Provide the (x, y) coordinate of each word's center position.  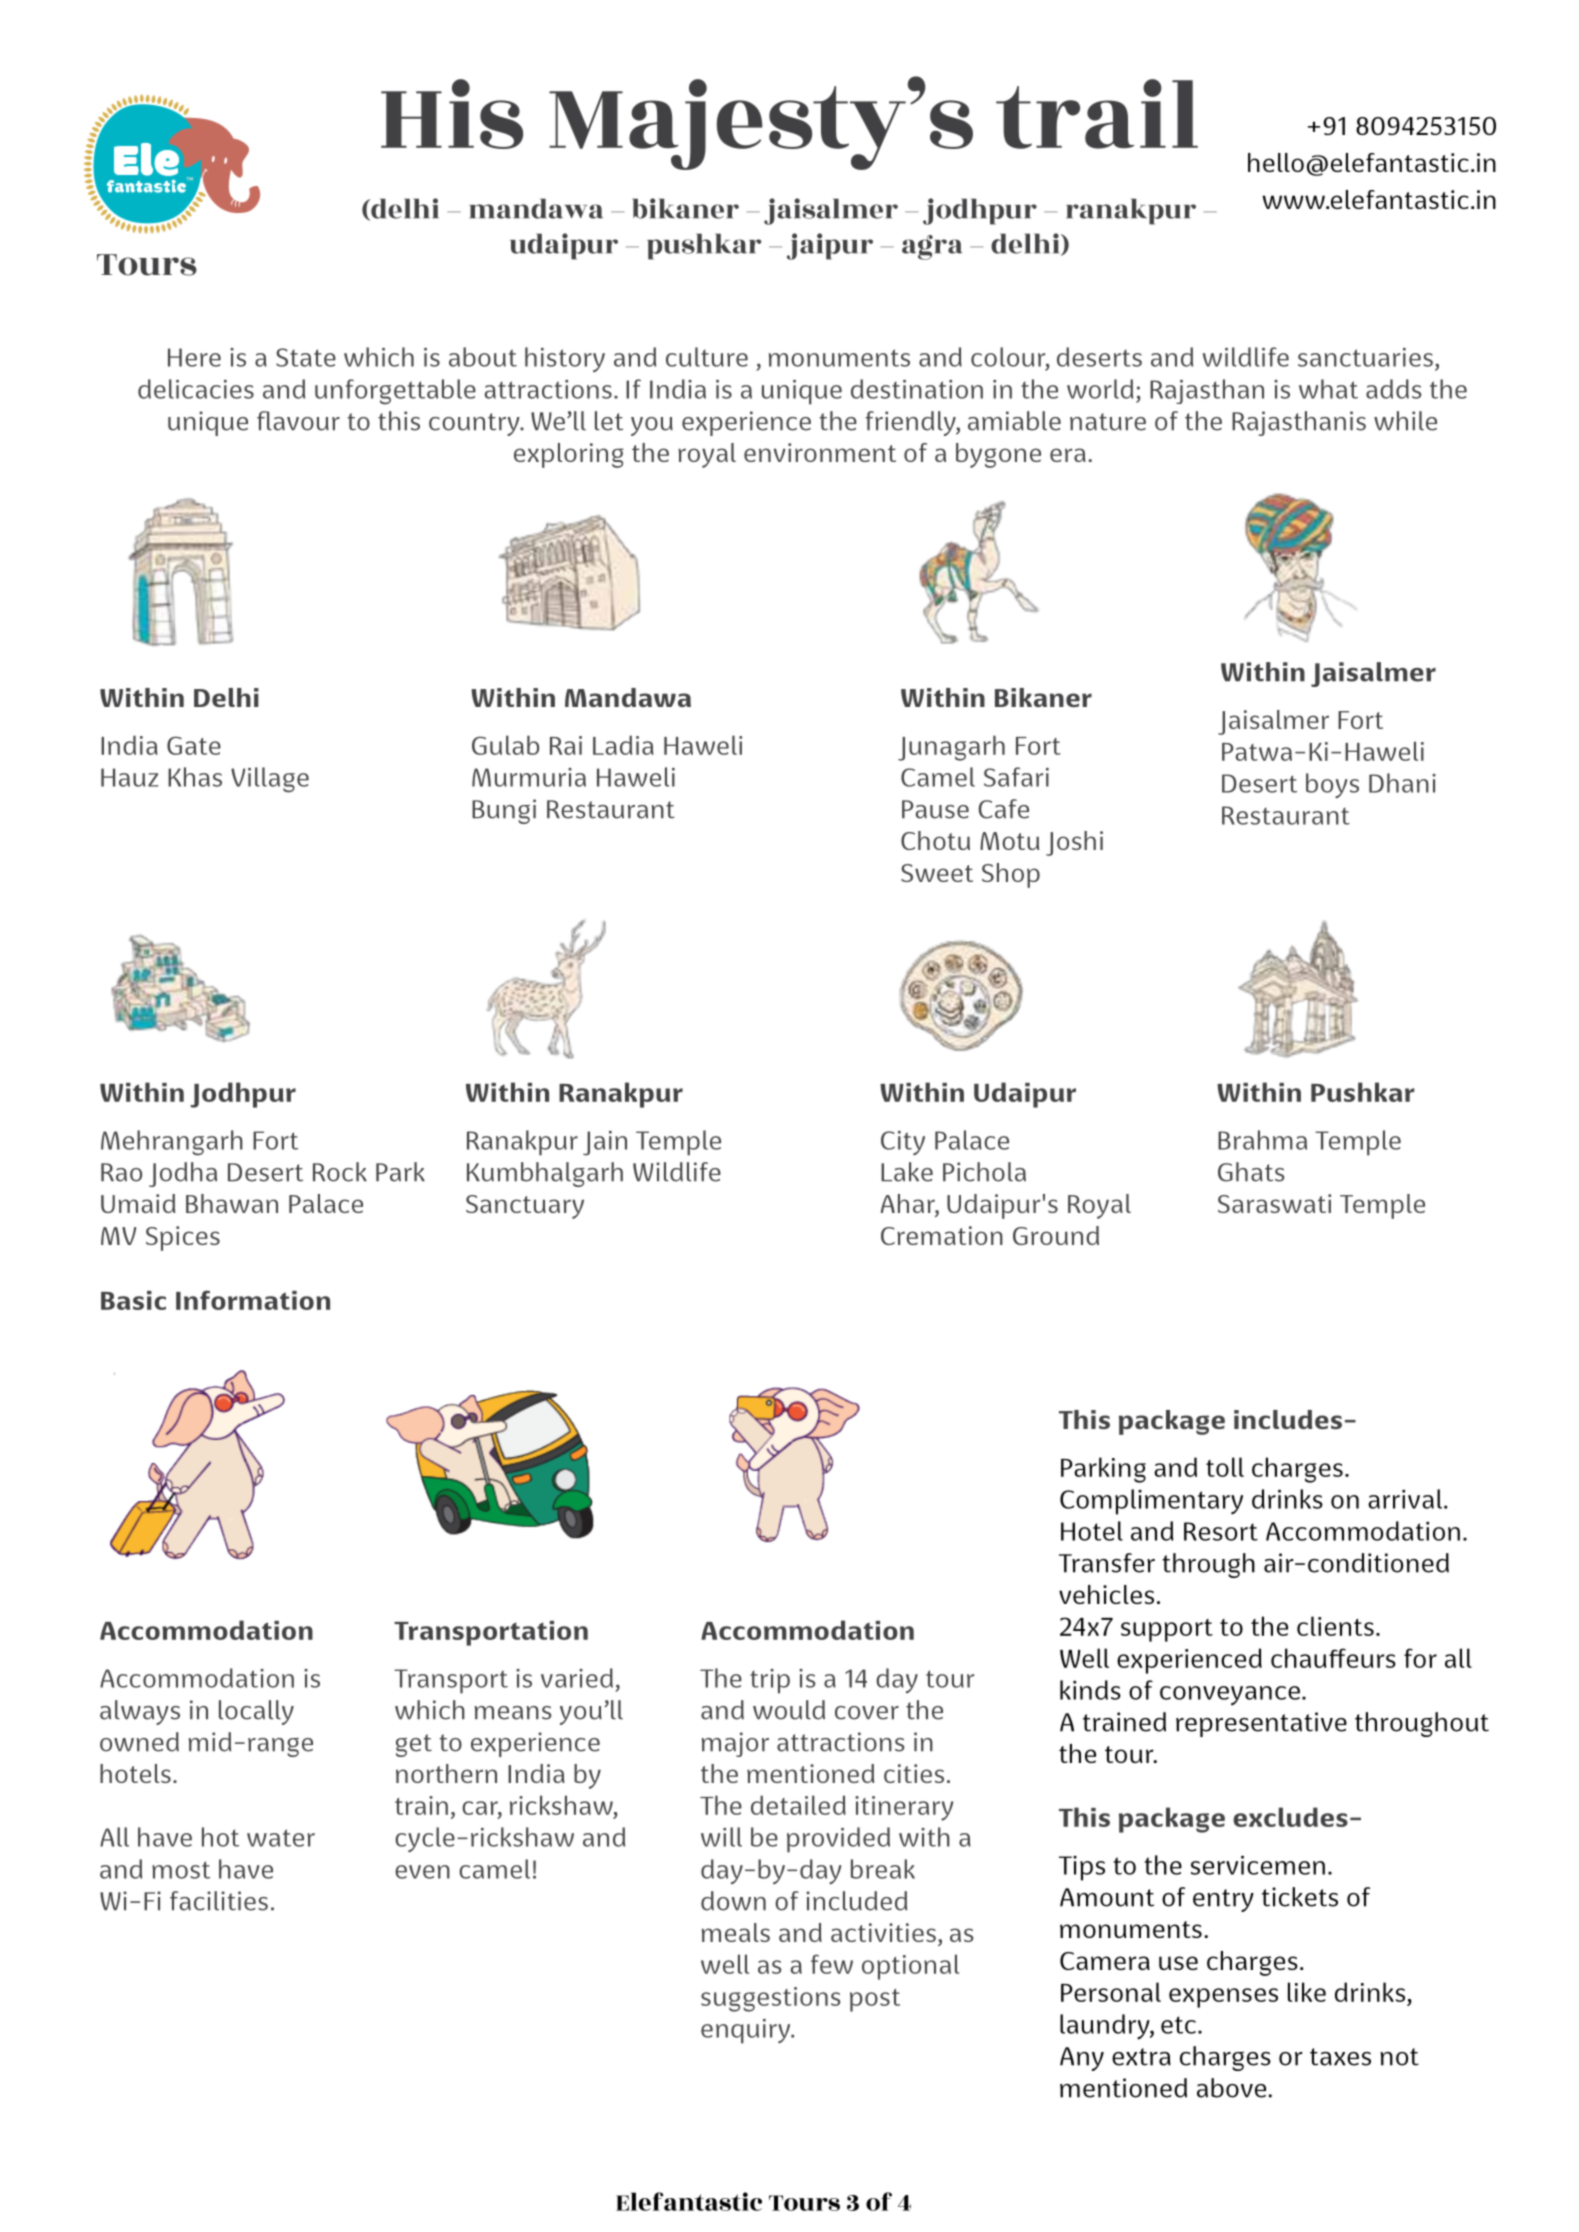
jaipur (830, 246)
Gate (194, 745)
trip (770, 1681)
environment (820, 452)
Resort (1221, 1531)
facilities (219, 1901)
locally (256, 1712)
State (306, 357)
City (903, 1143)
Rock (340, 1172)
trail (1097, 114)
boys (1332, 786)
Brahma (1262, 1140)
